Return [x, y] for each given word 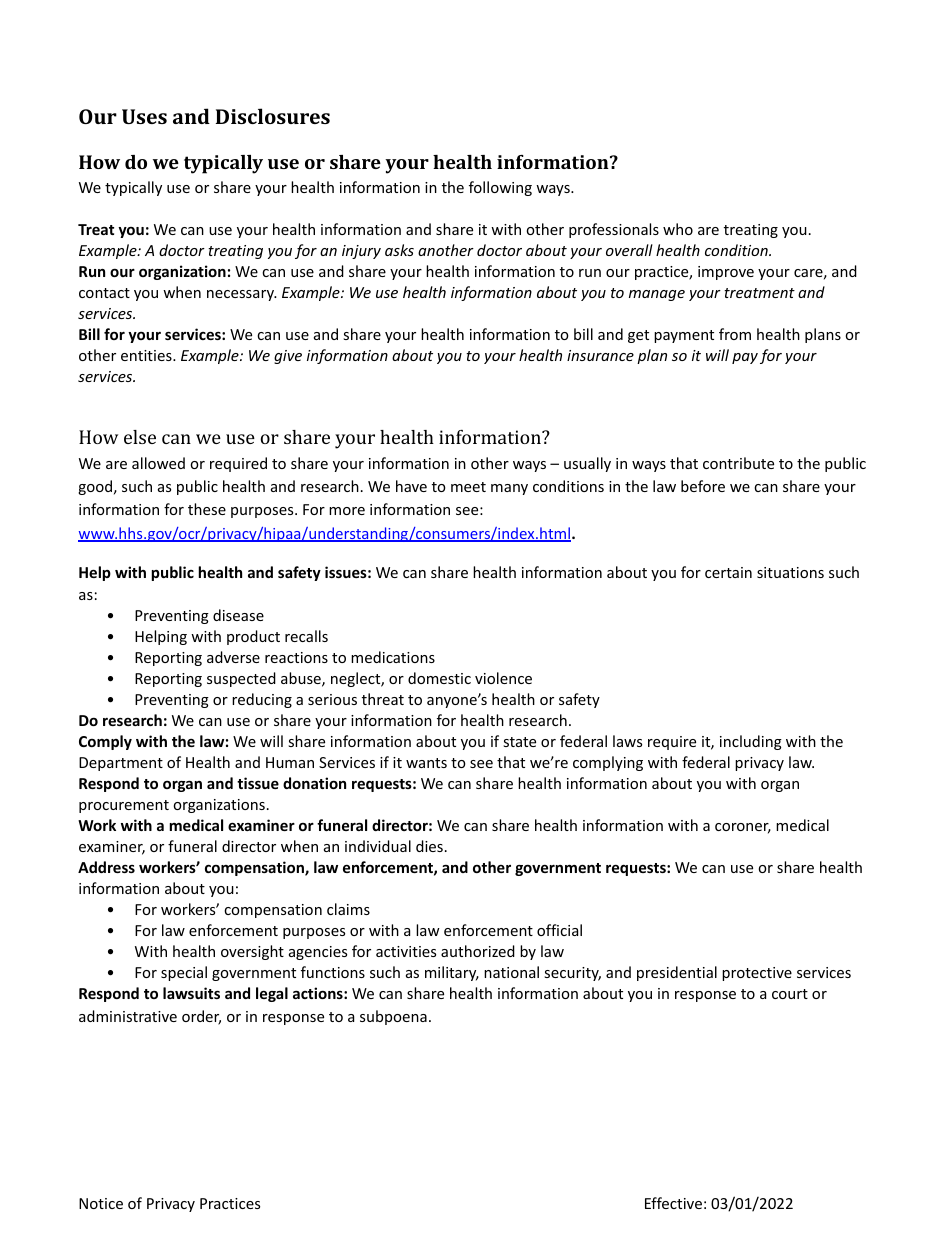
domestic [439, 678]
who [678, 229]
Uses [144, 116]
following [500, 188]
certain [728, 572]
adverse [233, 657]
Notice [101, 1203]
